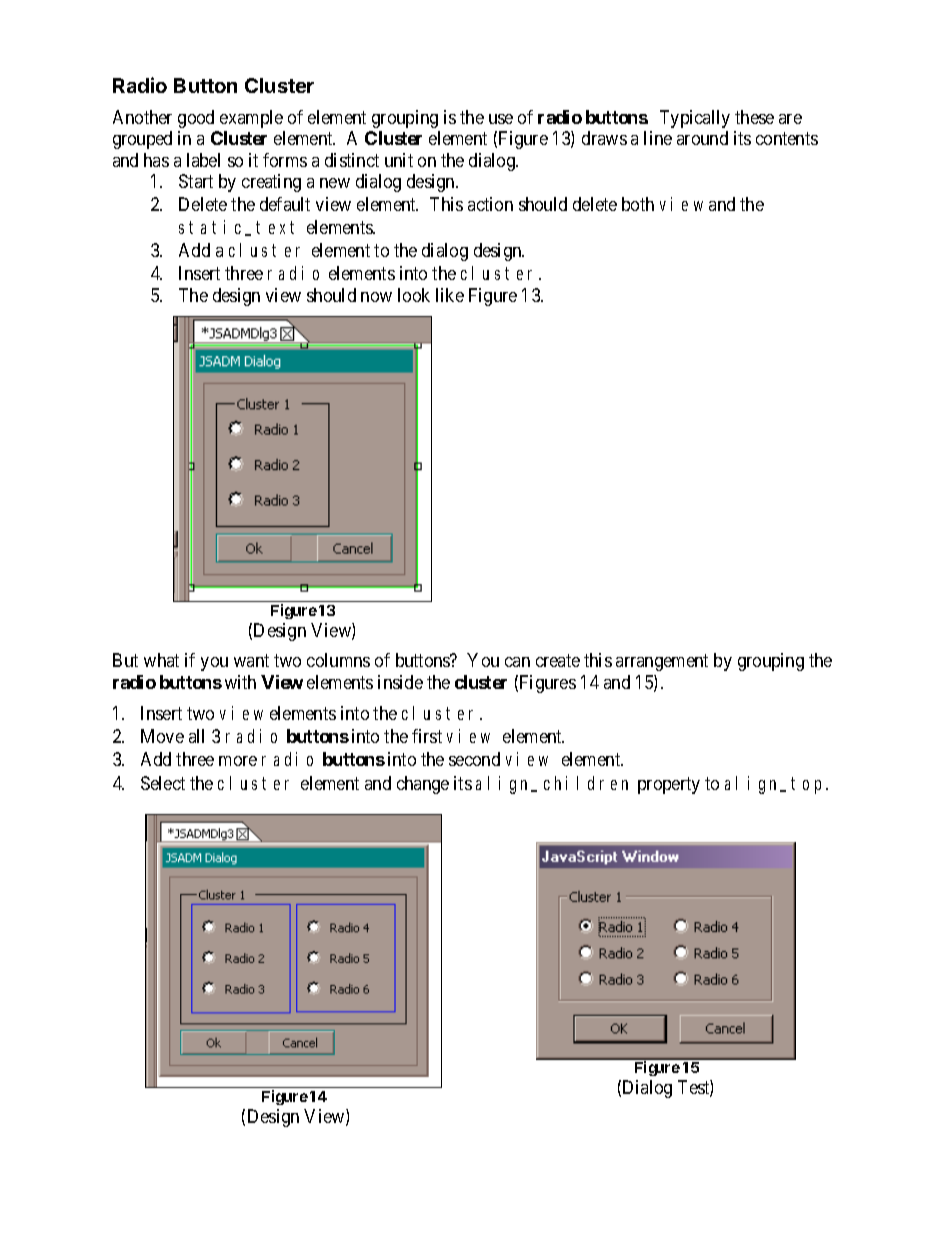 Image resolution: width=952 pixels, height=1233 pixels. Describe the element at coordinates (669, 785) in the document. I see `property` at that location.
